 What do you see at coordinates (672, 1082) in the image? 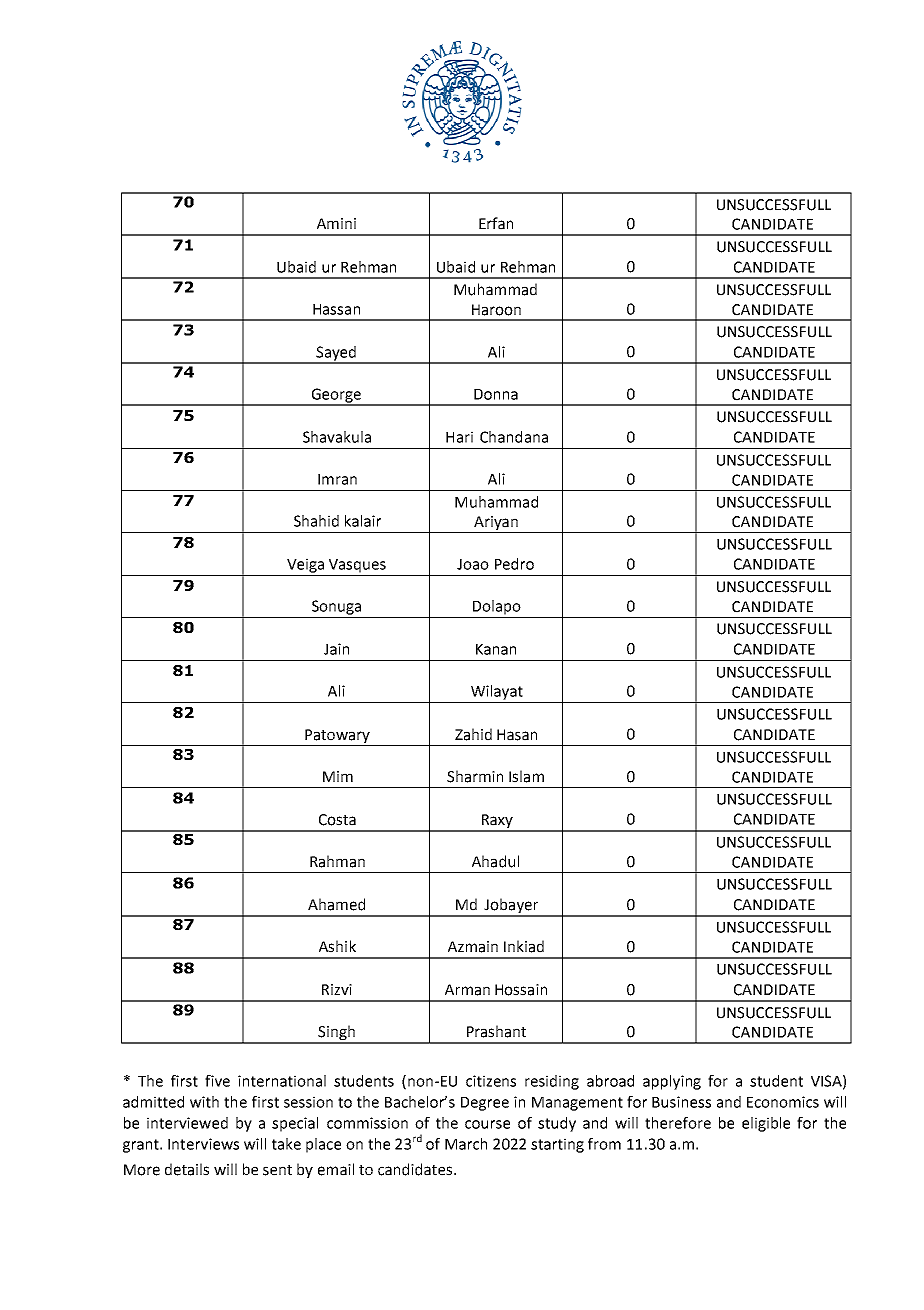
I see `applying` at bounding box center [672, 1082].
